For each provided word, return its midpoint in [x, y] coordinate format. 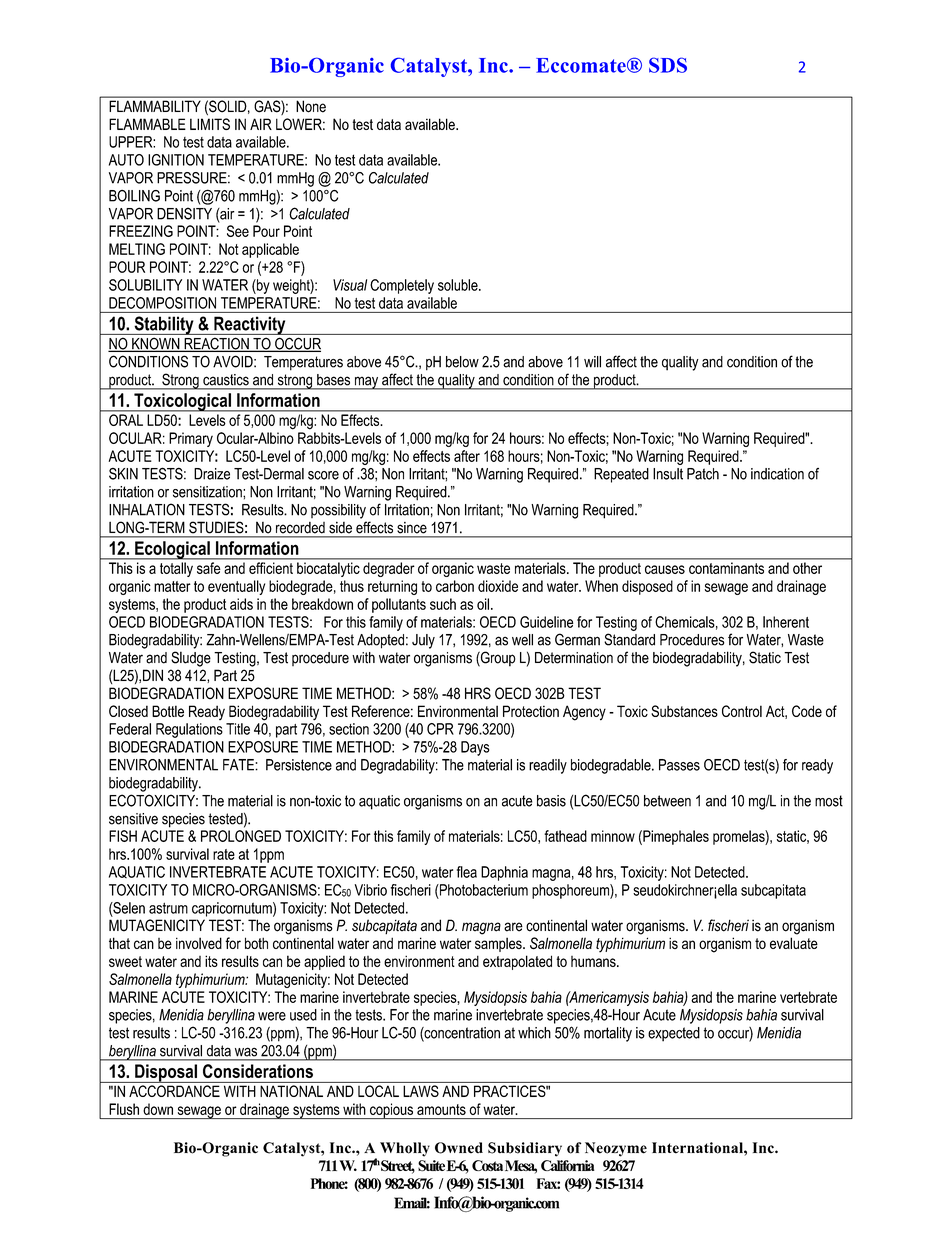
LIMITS [210, 124]
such [443, 604]
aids [241, 604]
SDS [668, 65]
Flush [124, 1109]
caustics [226, 379]
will [592, 362]
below [462, 362]
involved [199, 943]
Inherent [786, 622]
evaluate [794, 943]
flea [467, 872]
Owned [459, 1148]
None [311, 106]
